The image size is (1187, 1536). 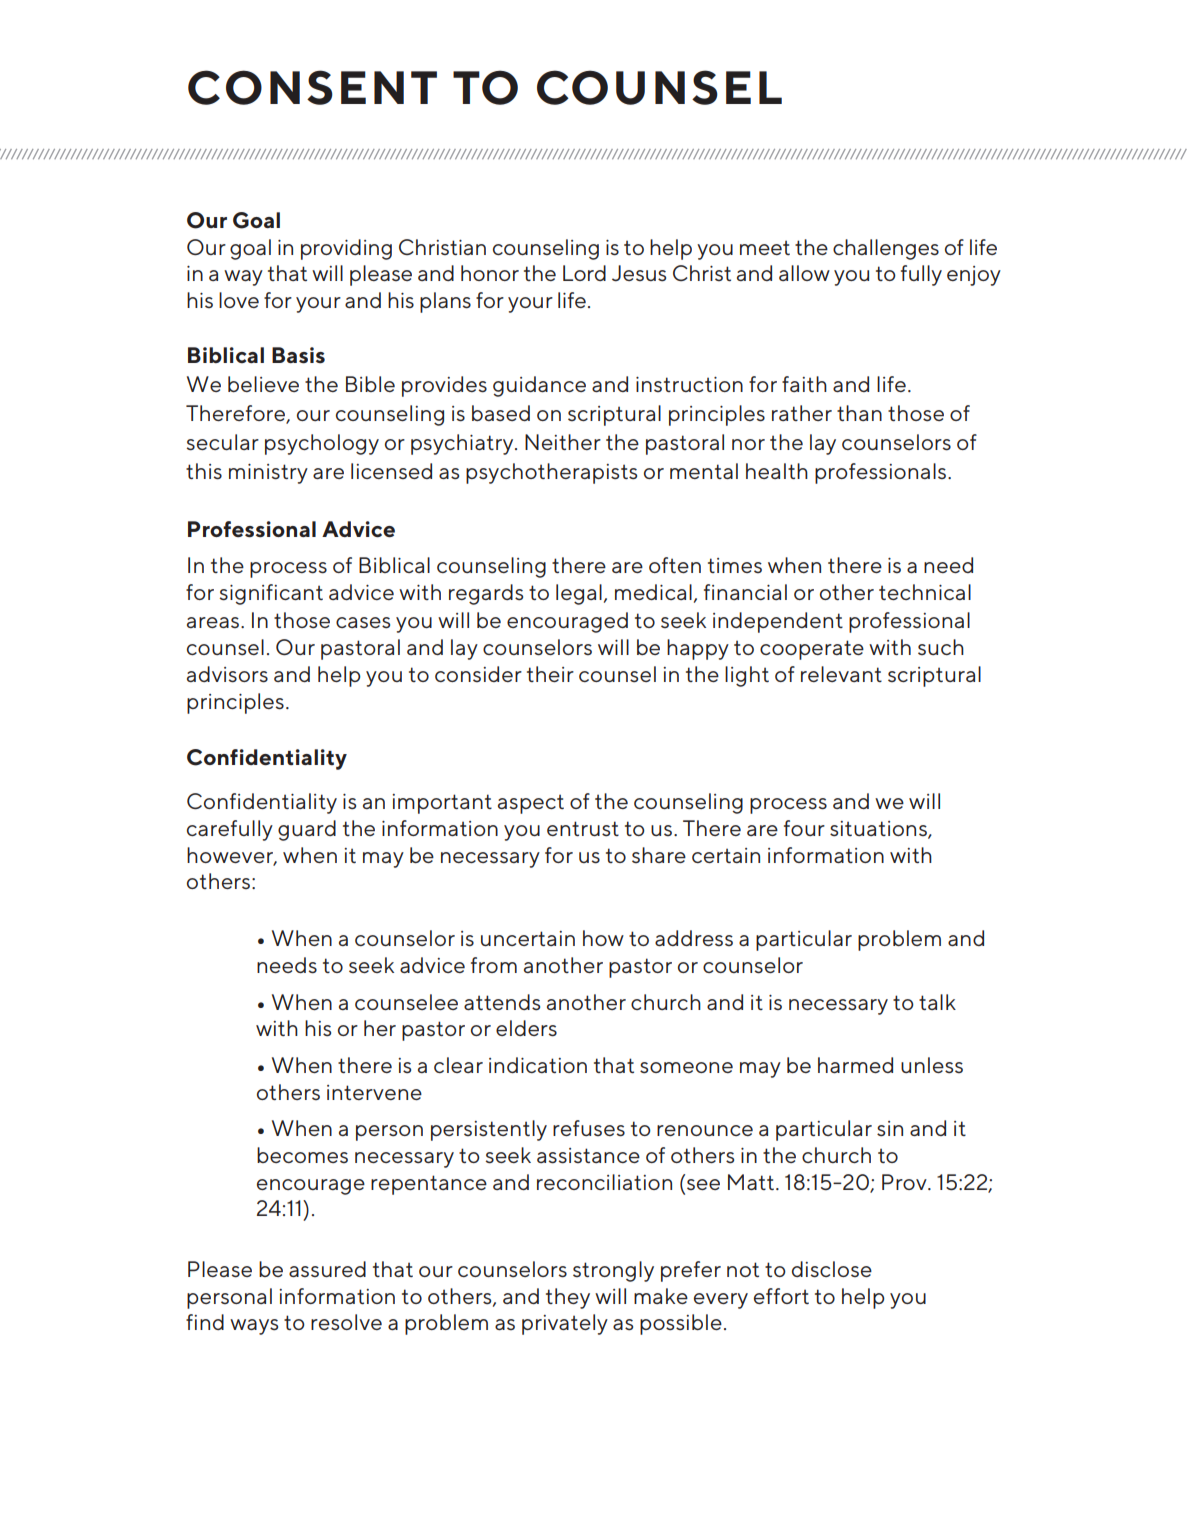 What do you see at coordinates (550, 674) in the document?
I see `their` at bounding box center [550, 674].
